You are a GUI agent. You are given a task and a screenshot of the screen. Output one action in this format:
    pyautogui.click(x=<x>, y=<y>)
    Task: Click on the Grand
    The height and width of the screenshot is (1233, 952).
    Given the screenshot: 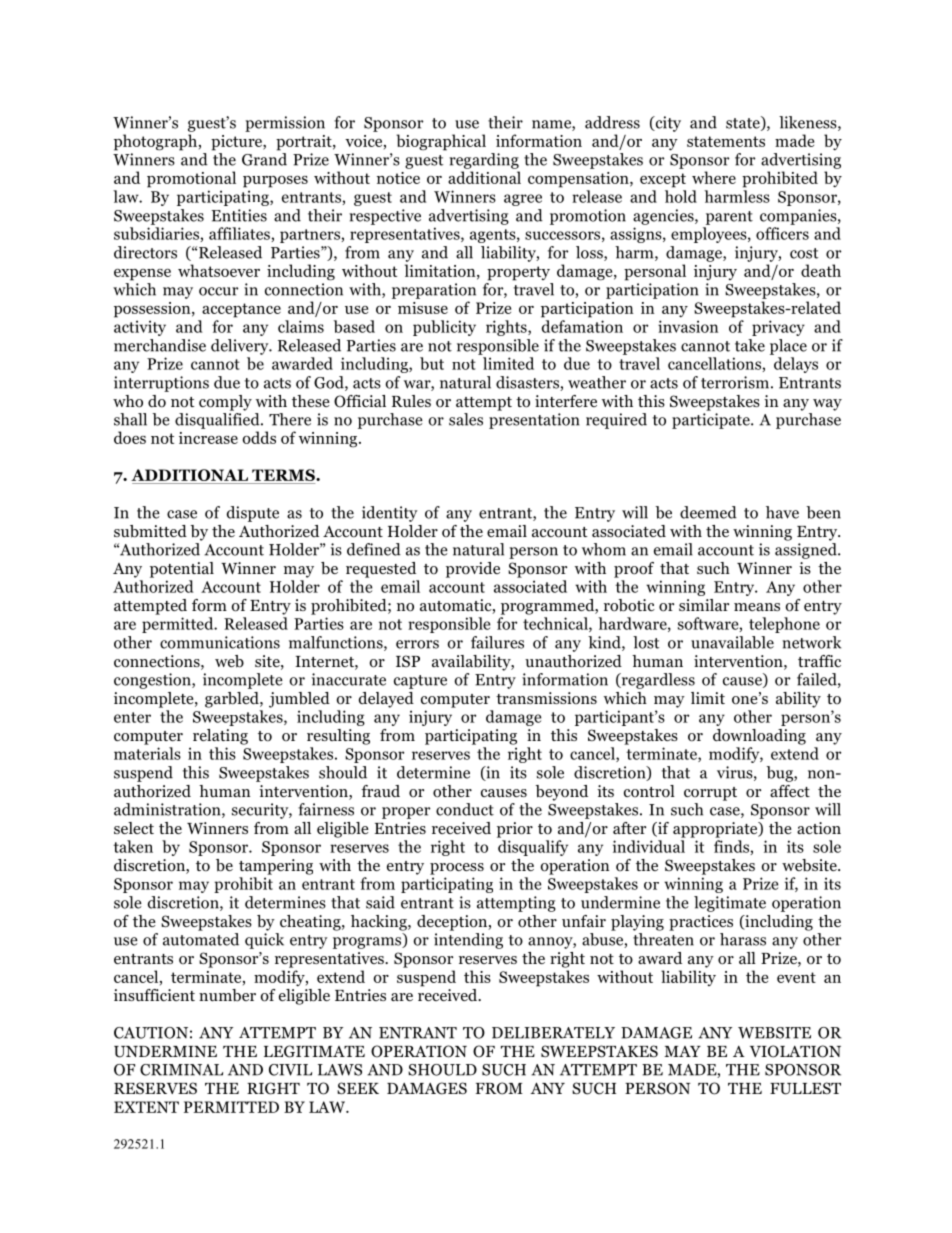 What is the action you would take?
    pyautogui.click(x=264, y=159)
